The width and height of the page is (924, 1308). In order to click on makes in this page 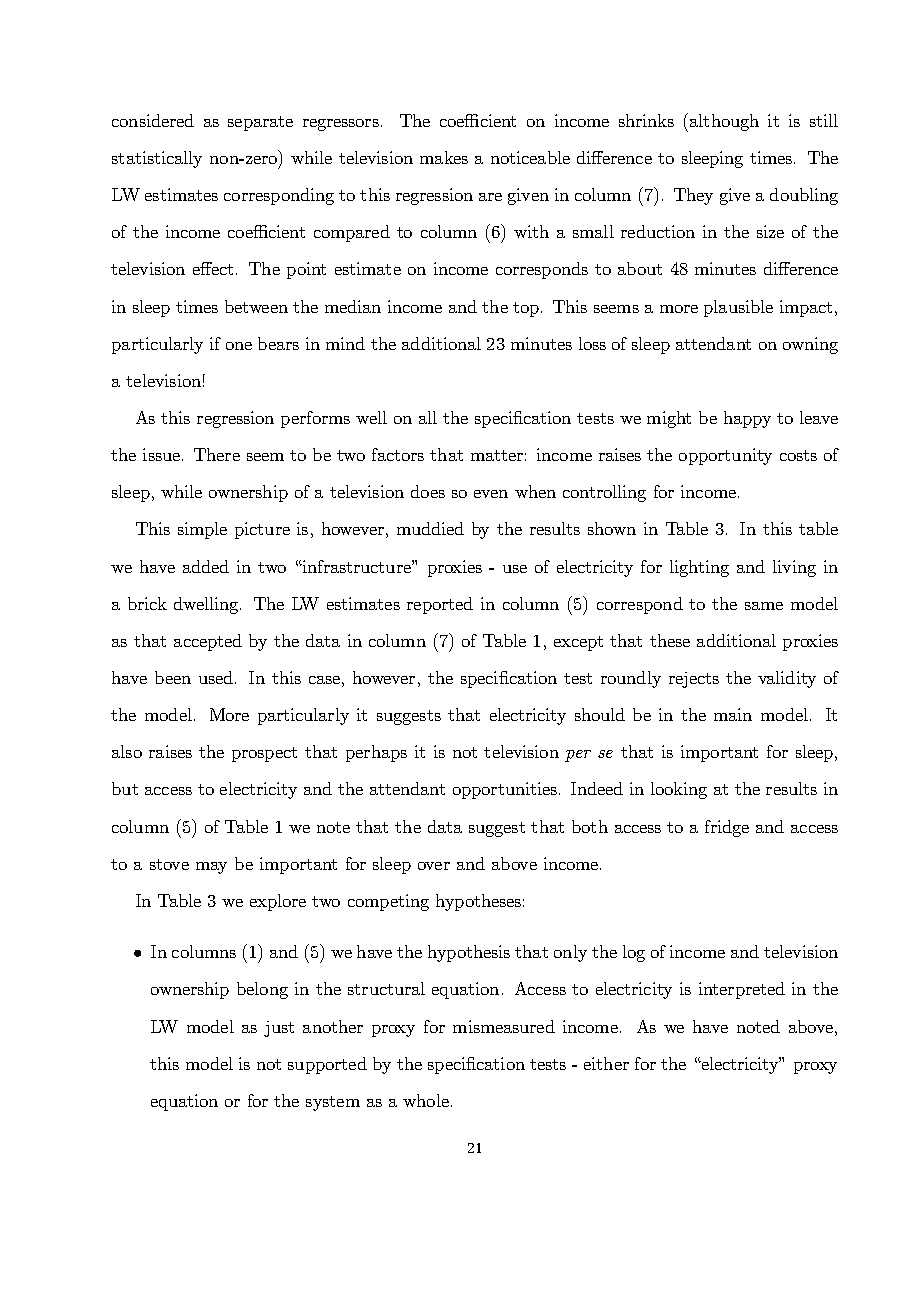, I will do `click(444, 157)`.
